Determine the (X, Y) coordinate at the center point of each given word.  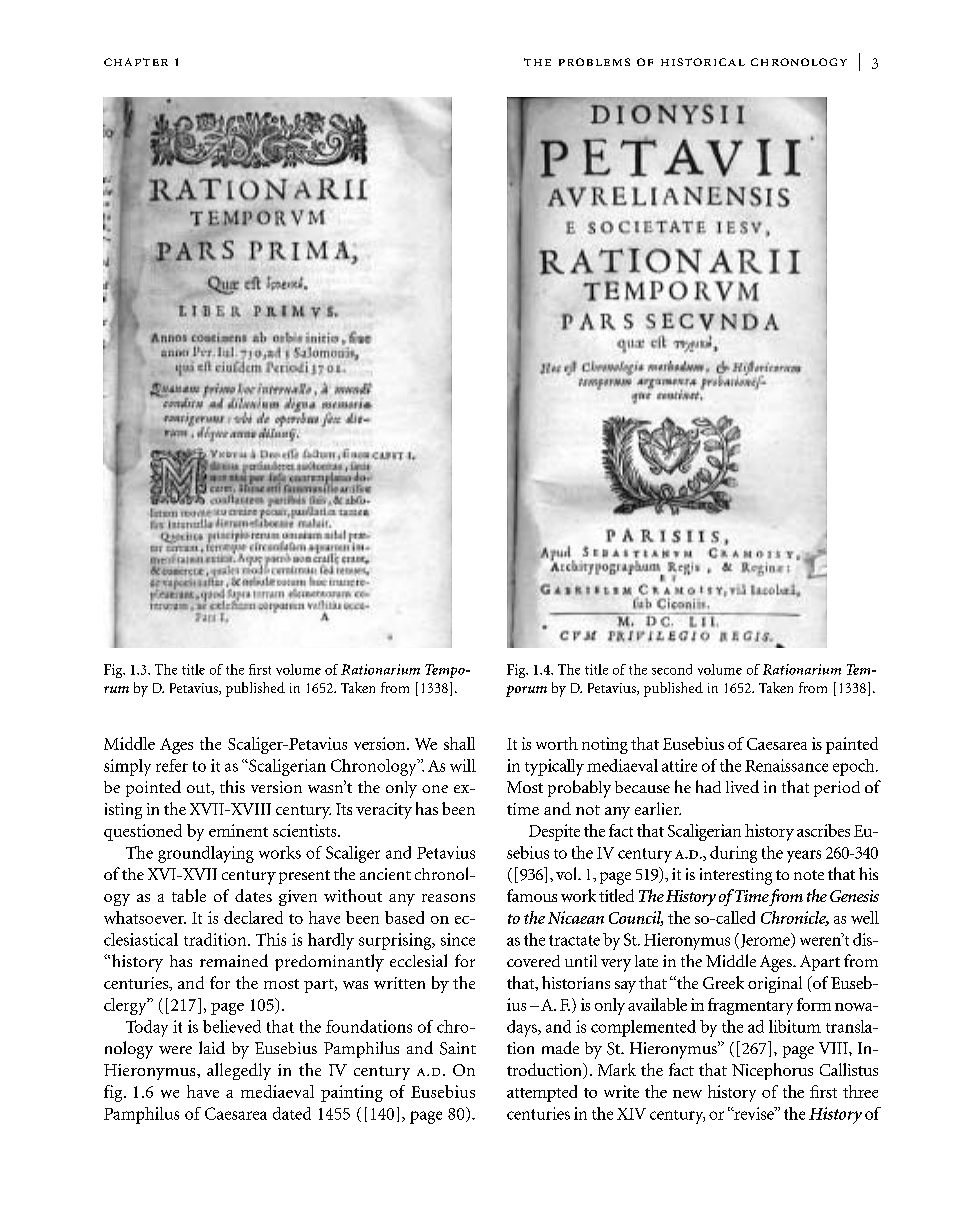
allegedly (239, 1071)
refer (172, 765)
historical (703, 62)
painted (852, 745)
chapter (136, 62)
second (672, 669)
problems (594, 62)
